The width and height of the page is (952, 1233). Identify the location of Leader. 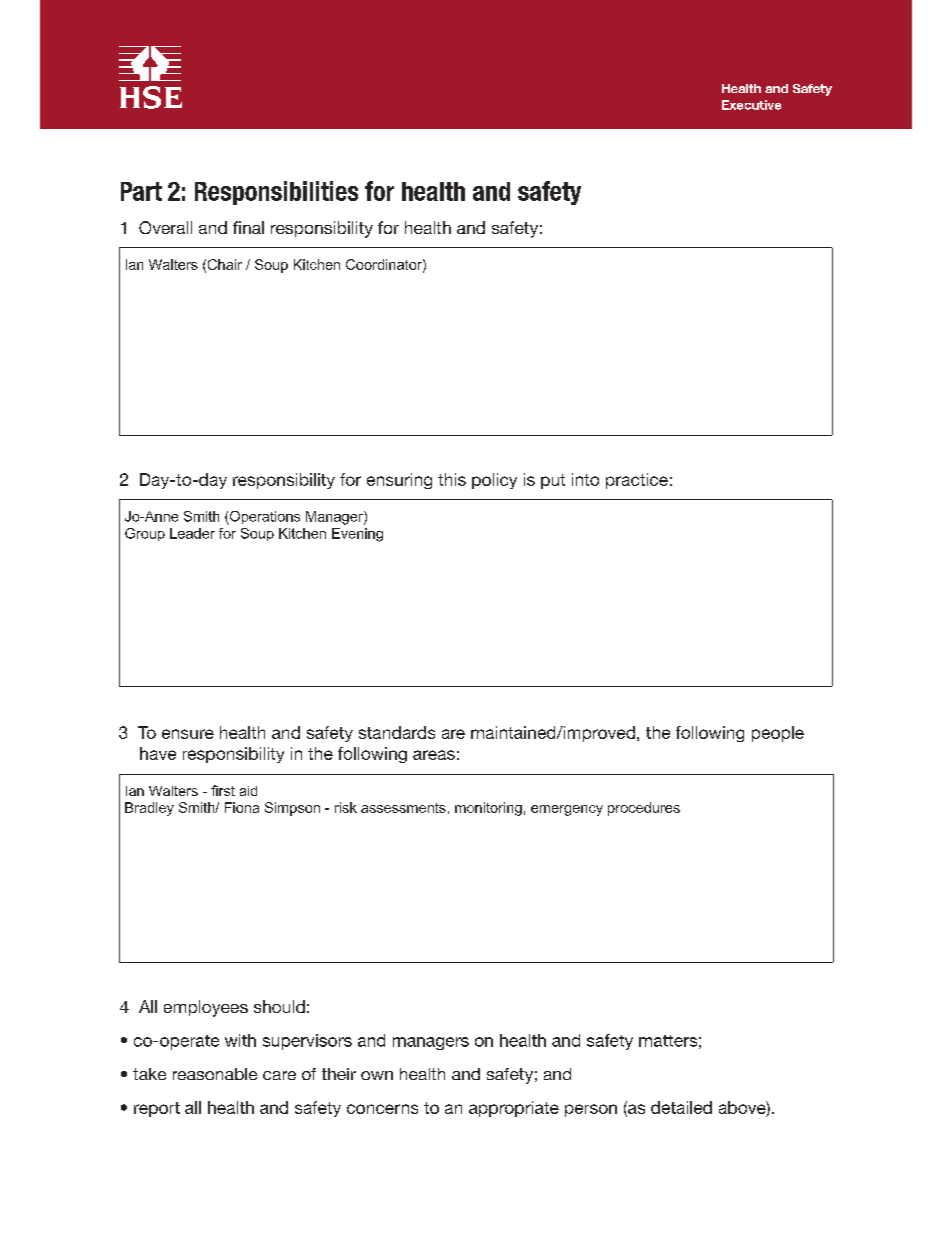
(192, 533).
